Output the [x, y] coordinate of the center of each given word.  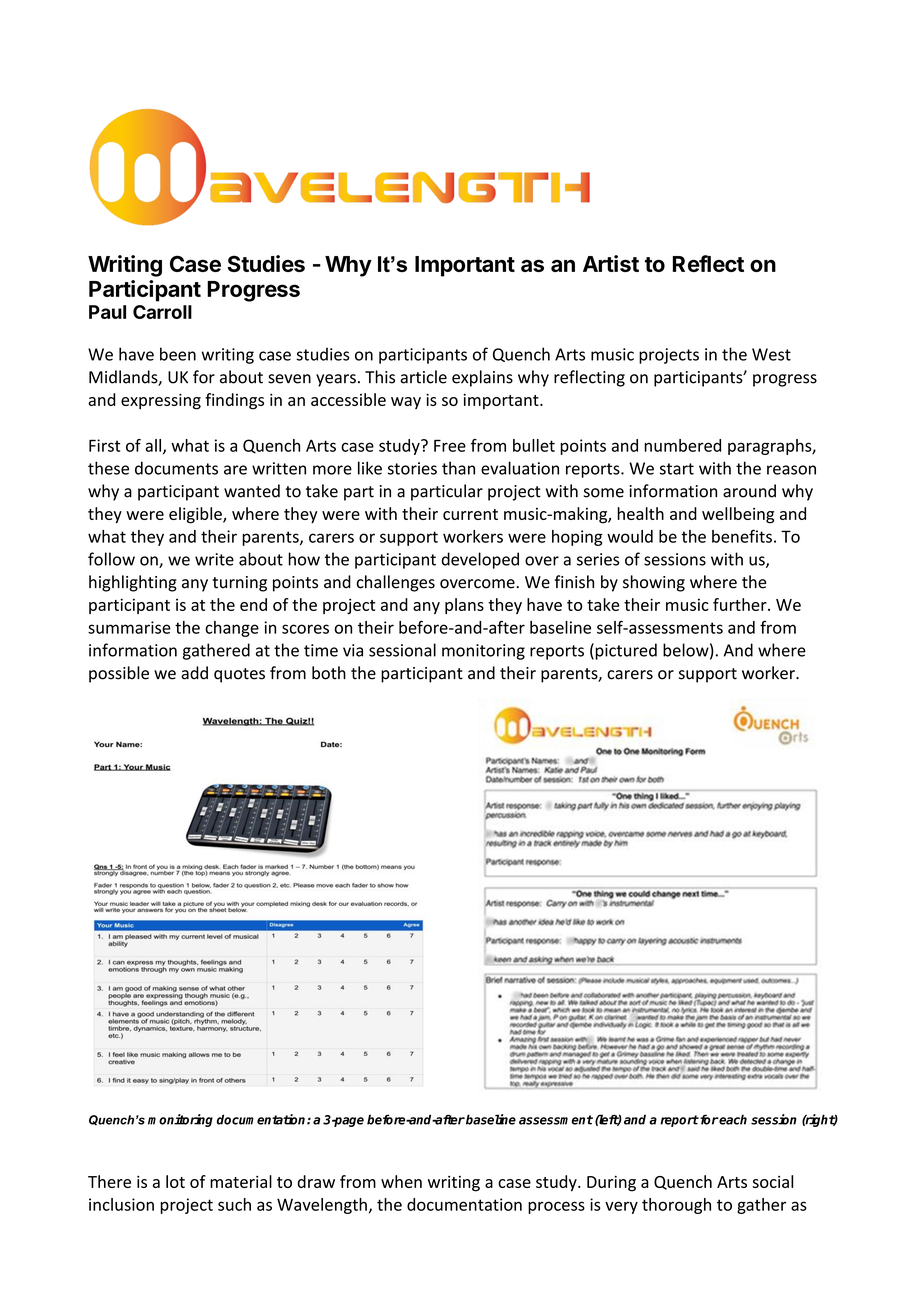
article [423, 377]
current [470, 514]
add [194, 673]
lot [175, 1181]
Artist [611, 263]
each [732, 1119]
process [556, 1207]
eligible [196, 515]
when [401, 1181]
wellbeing [738, 515]
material [241, 1181]
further [741, 604]
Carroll [162, 312]
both [329, 673]
